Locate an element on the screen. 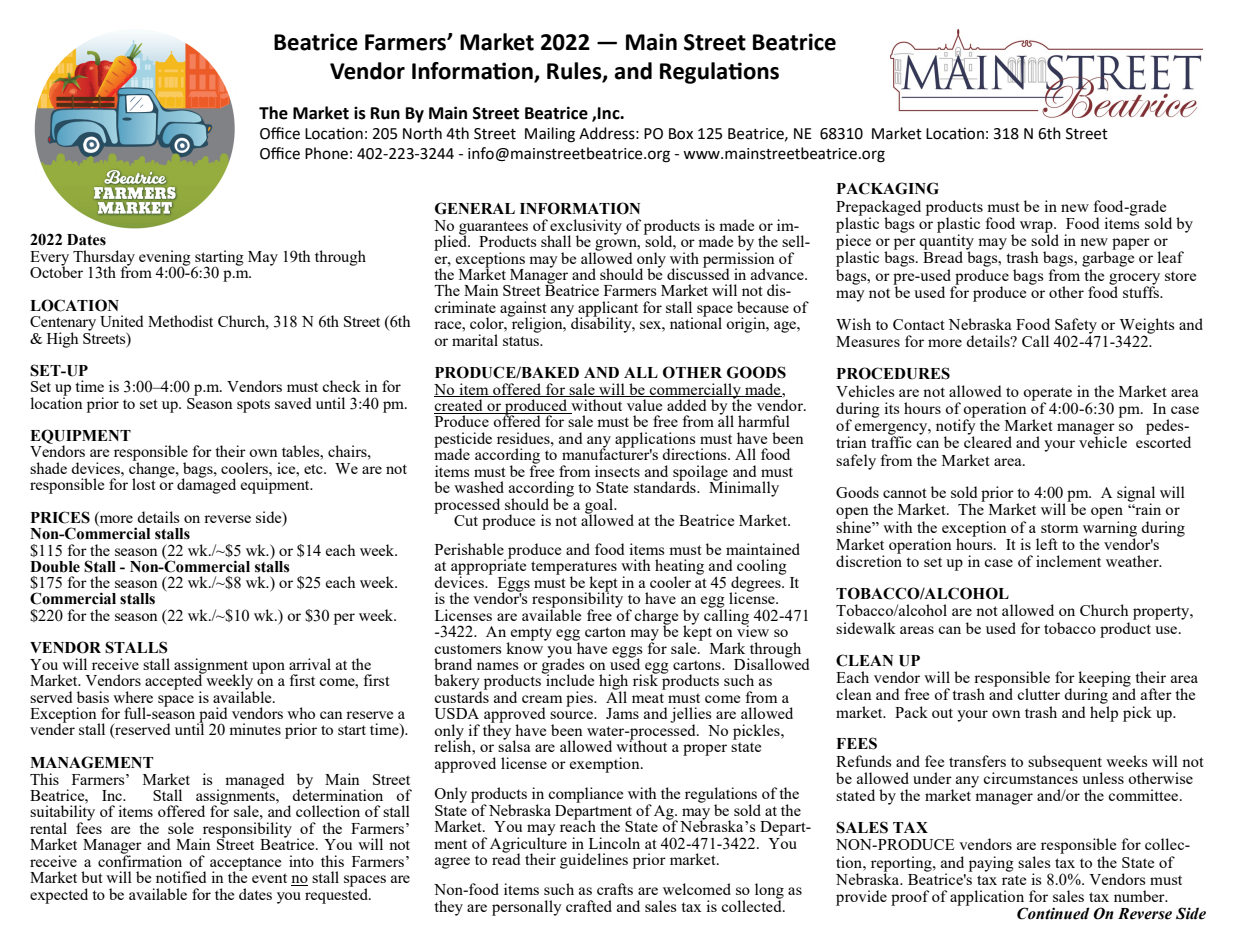 This screenshot has width=1233, height=952. wrap is located at coordinates (1037, 228).
